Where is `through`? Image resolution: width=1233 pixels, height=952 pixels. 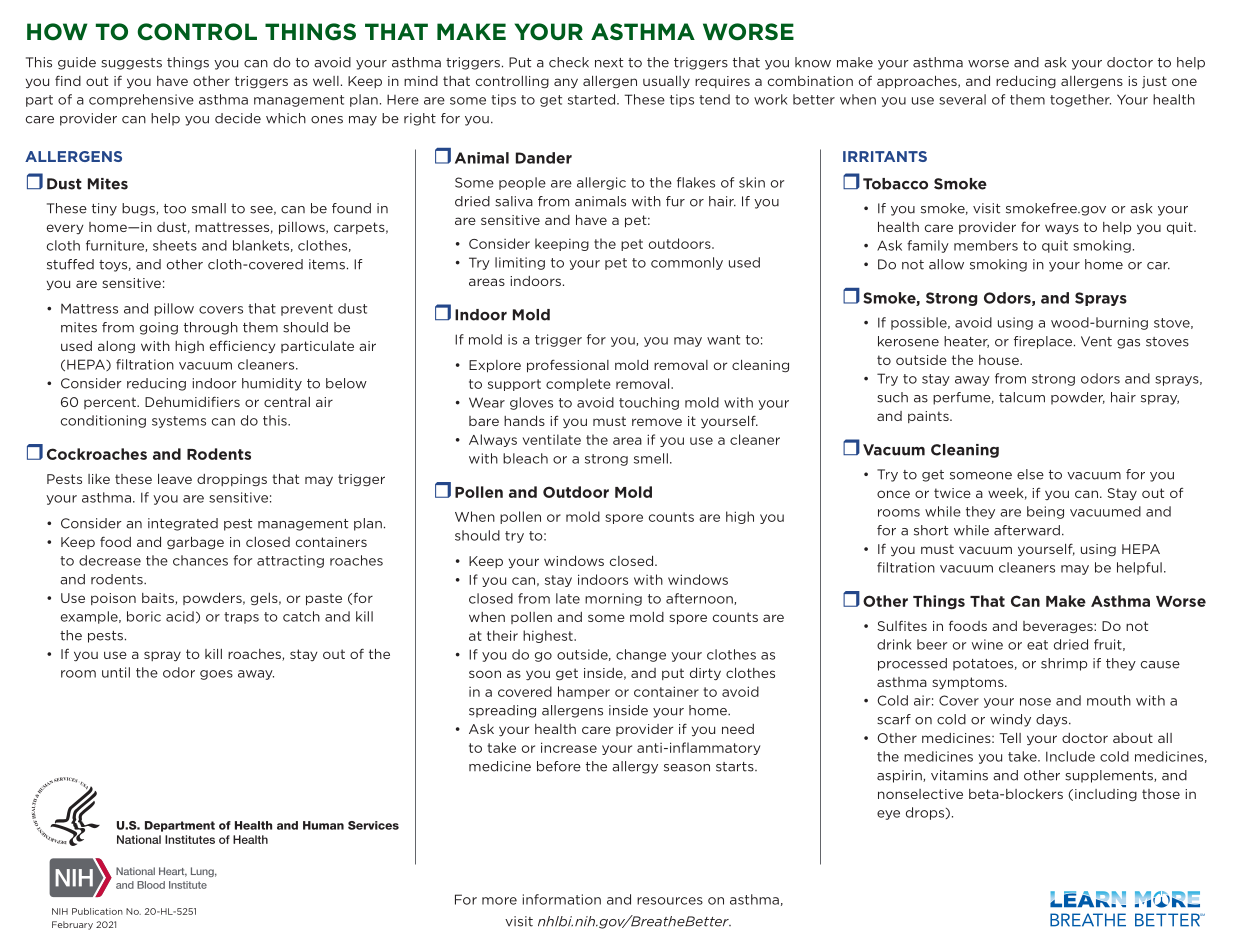 through is located at coordinates (211, 328).
